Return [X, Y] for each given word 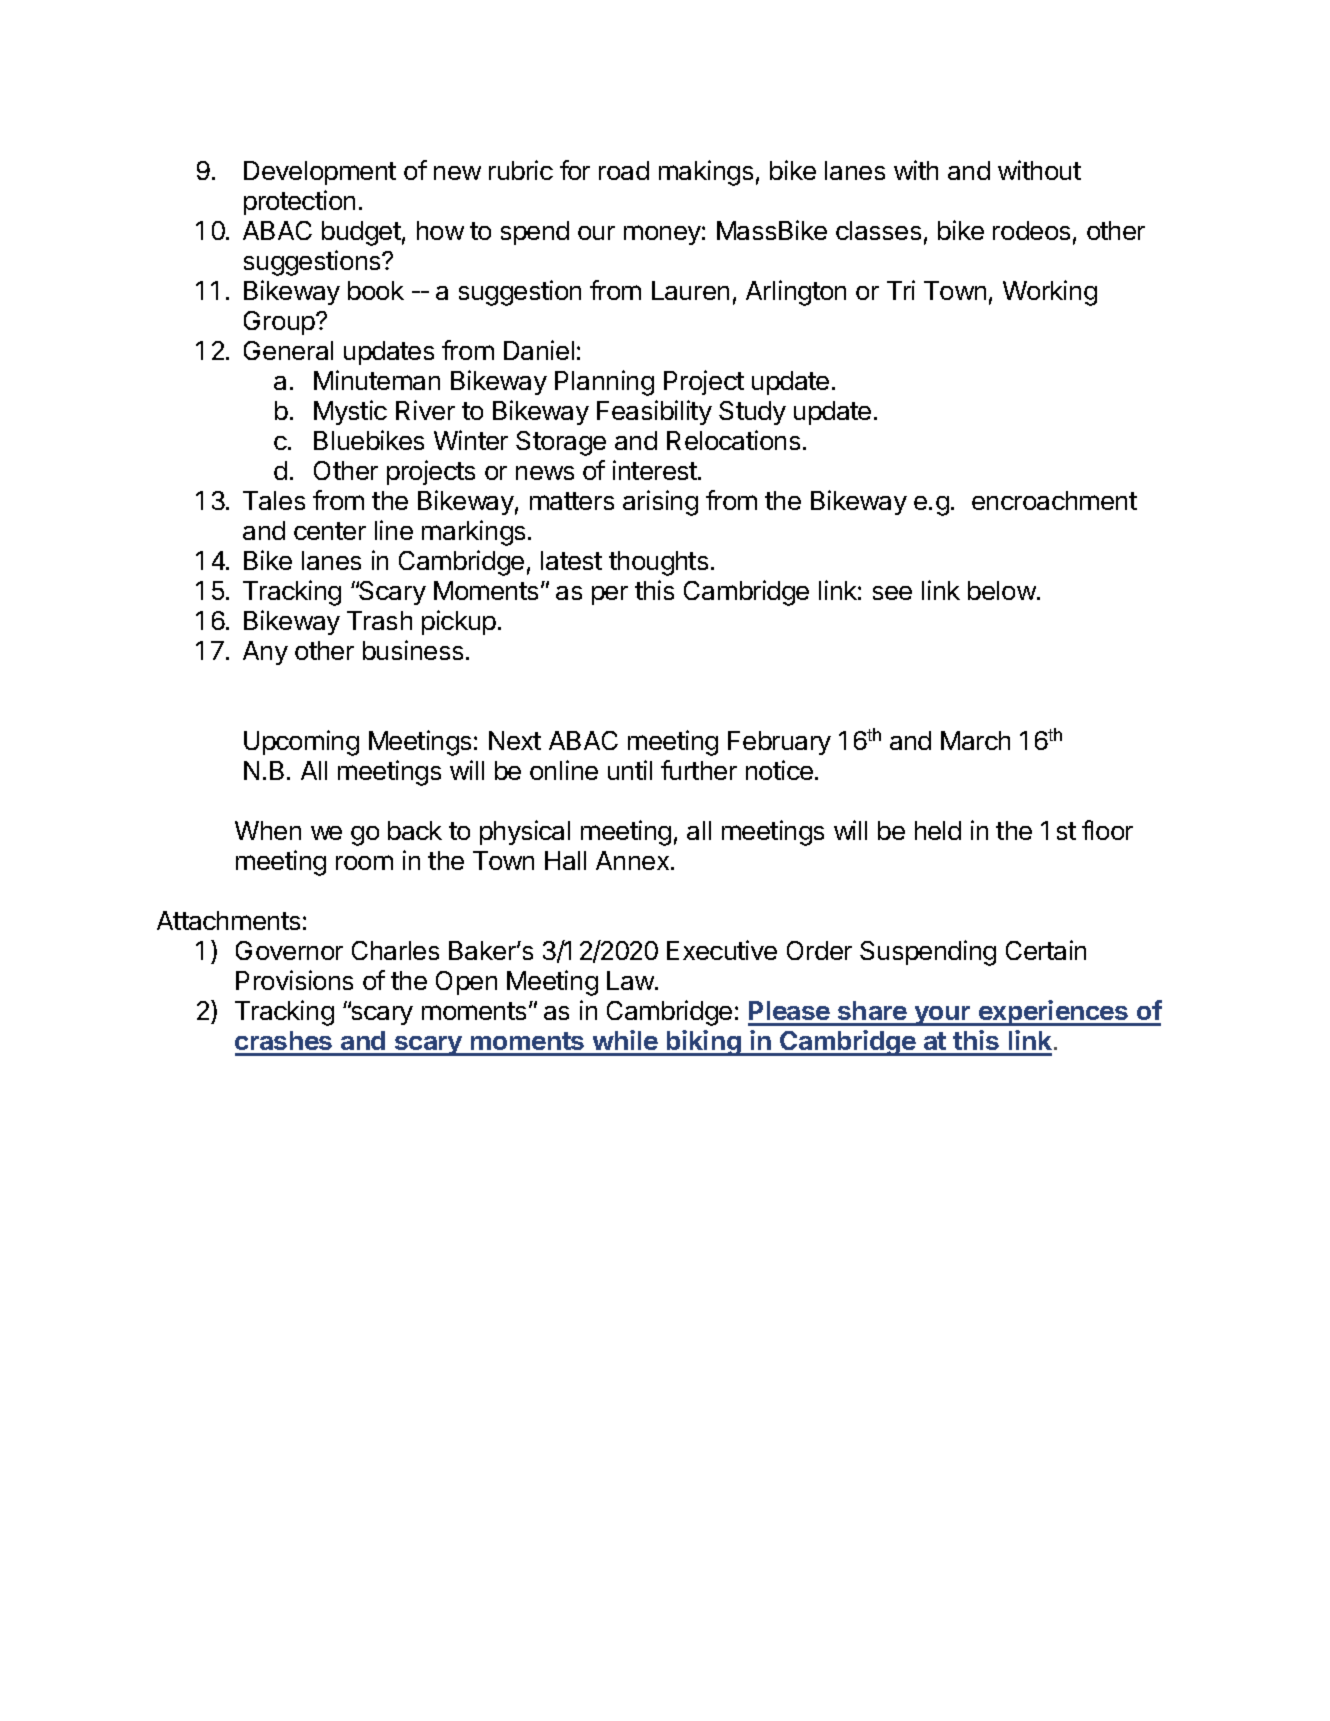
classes [878, 230]
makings [706, 173]
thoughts [658, 563]
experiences [1053, 1013]
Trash [379, 620]
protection [299, 202]
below [1002, 590]
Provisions [294, 980]
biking [704, 1043]
